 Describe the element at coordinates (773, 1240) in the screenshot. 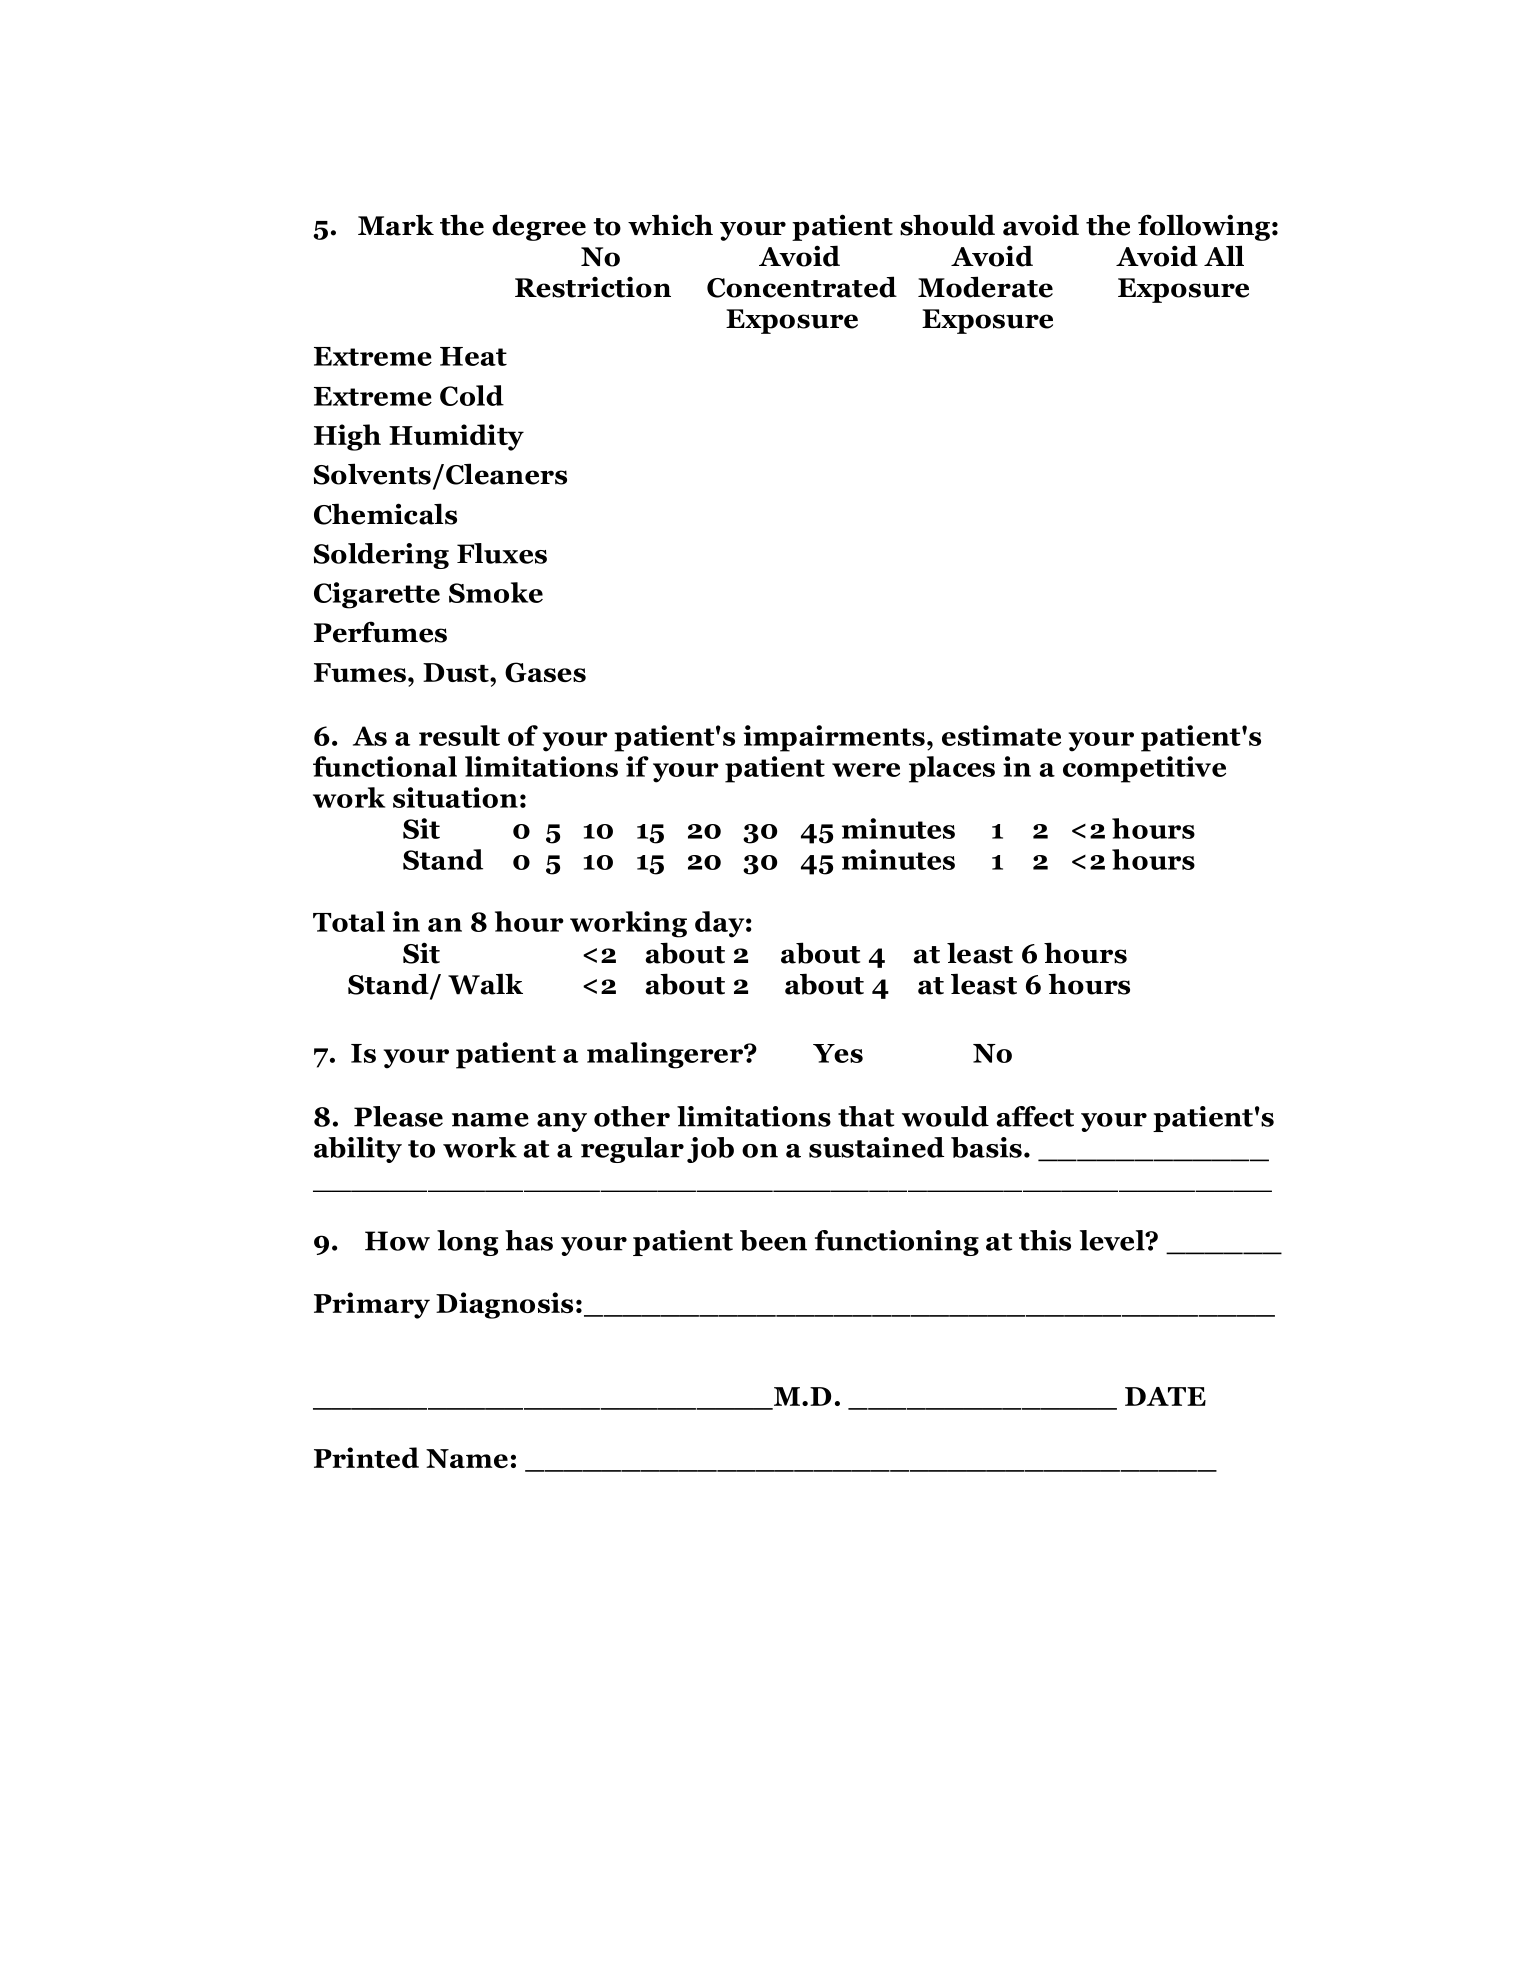

I see `been` at that location.
